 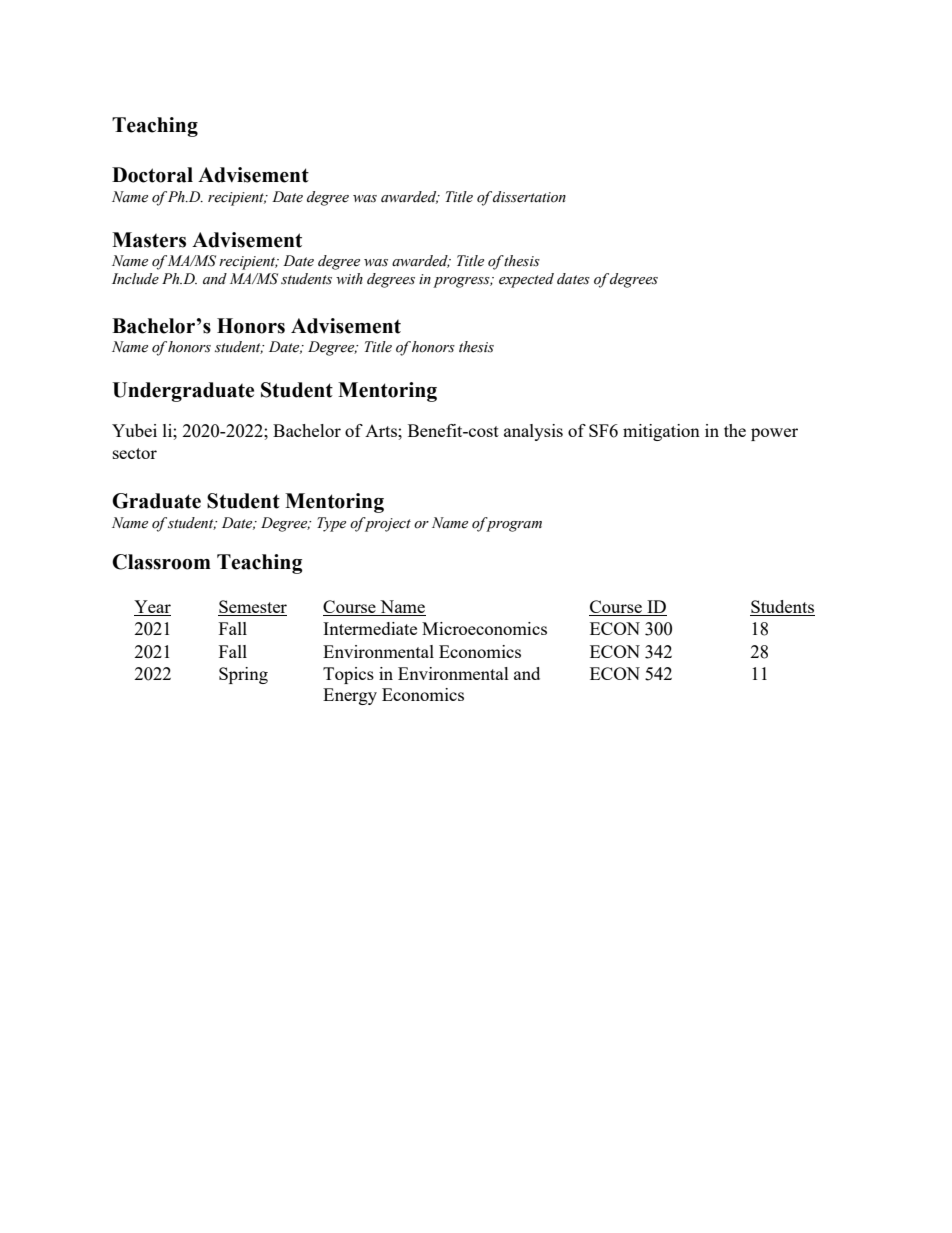 What do you see at coordinates (348, 675) in the screenshot?
I see `Topics` at bounding box center [348, 675].
